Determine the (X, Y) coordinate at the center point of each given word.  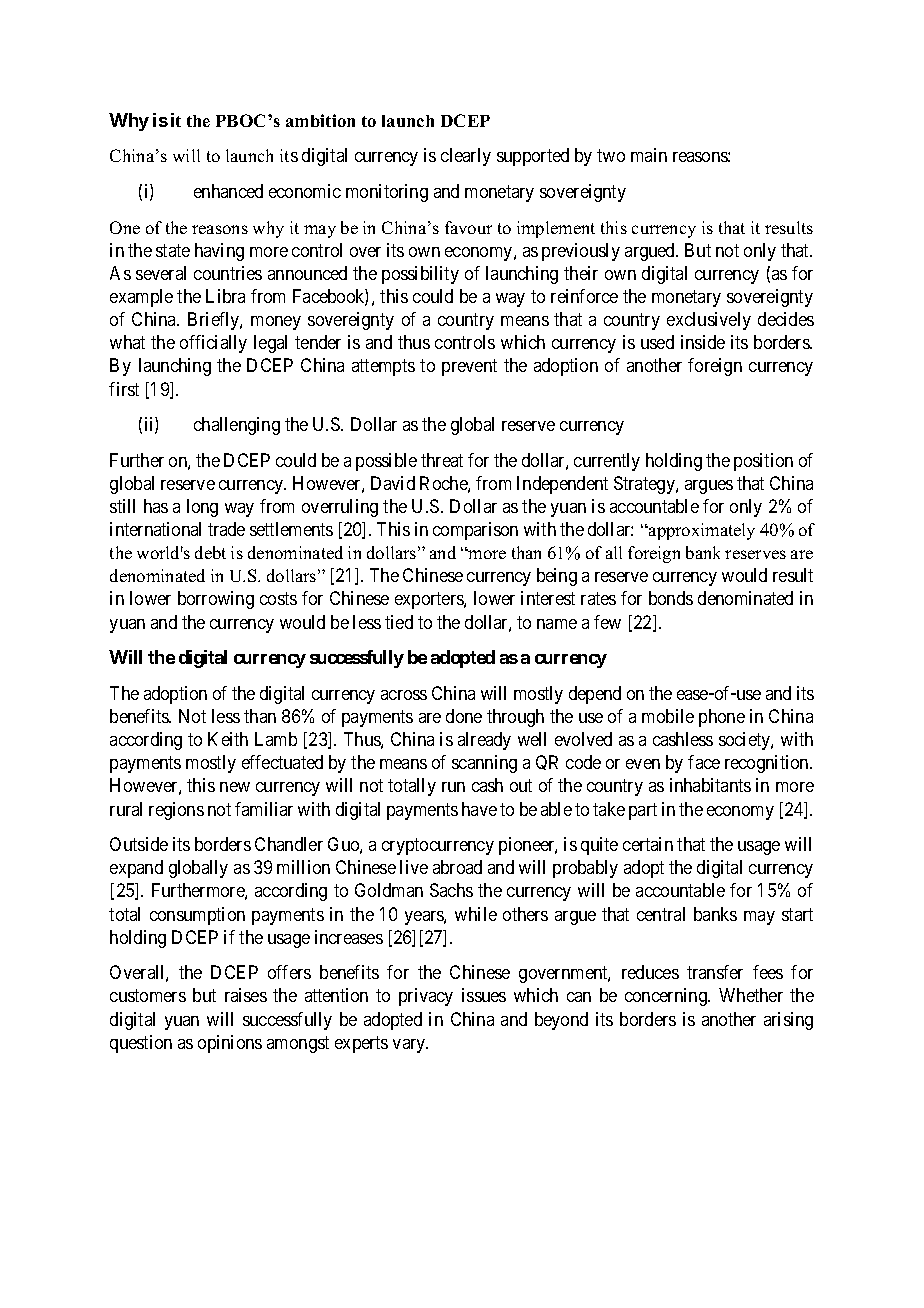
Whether (751, 995)
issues (484, 995)
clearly (466, 157)
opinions (230, 1044)
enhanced (228, 191)
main (649, 155)
